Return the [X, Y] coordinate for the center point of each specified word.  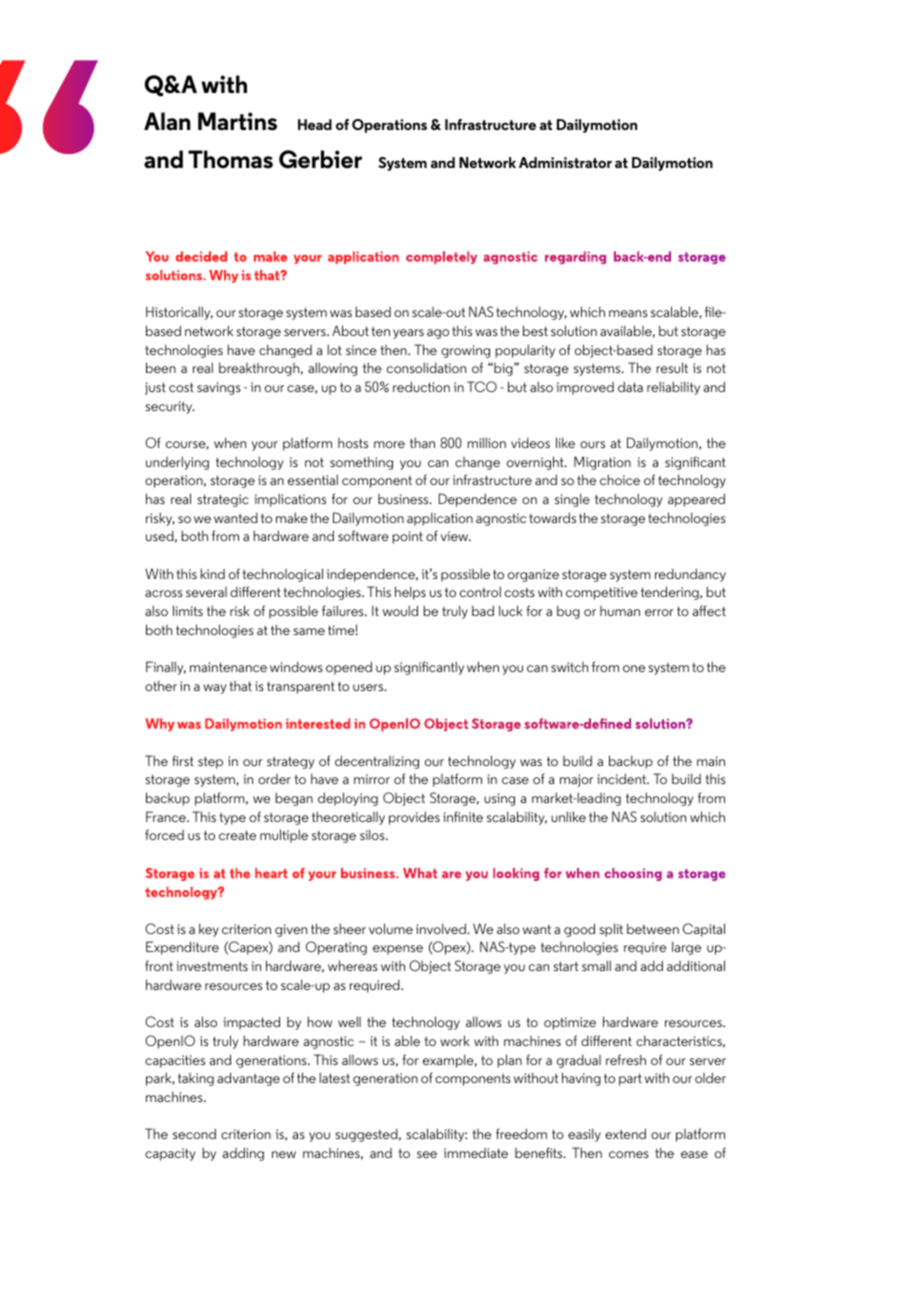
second [194, 1133]
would [400, 610]
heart [271, 873]
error [659, 612]
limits [188, 610]
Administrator [565, 162]
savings [219, 388]
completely [441, 257]
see [427, 1154]
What [420, 873]
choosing [633, 874]
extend [625, 1133]
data [630, 386]
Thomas [230, 159]
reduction [421, 386]
